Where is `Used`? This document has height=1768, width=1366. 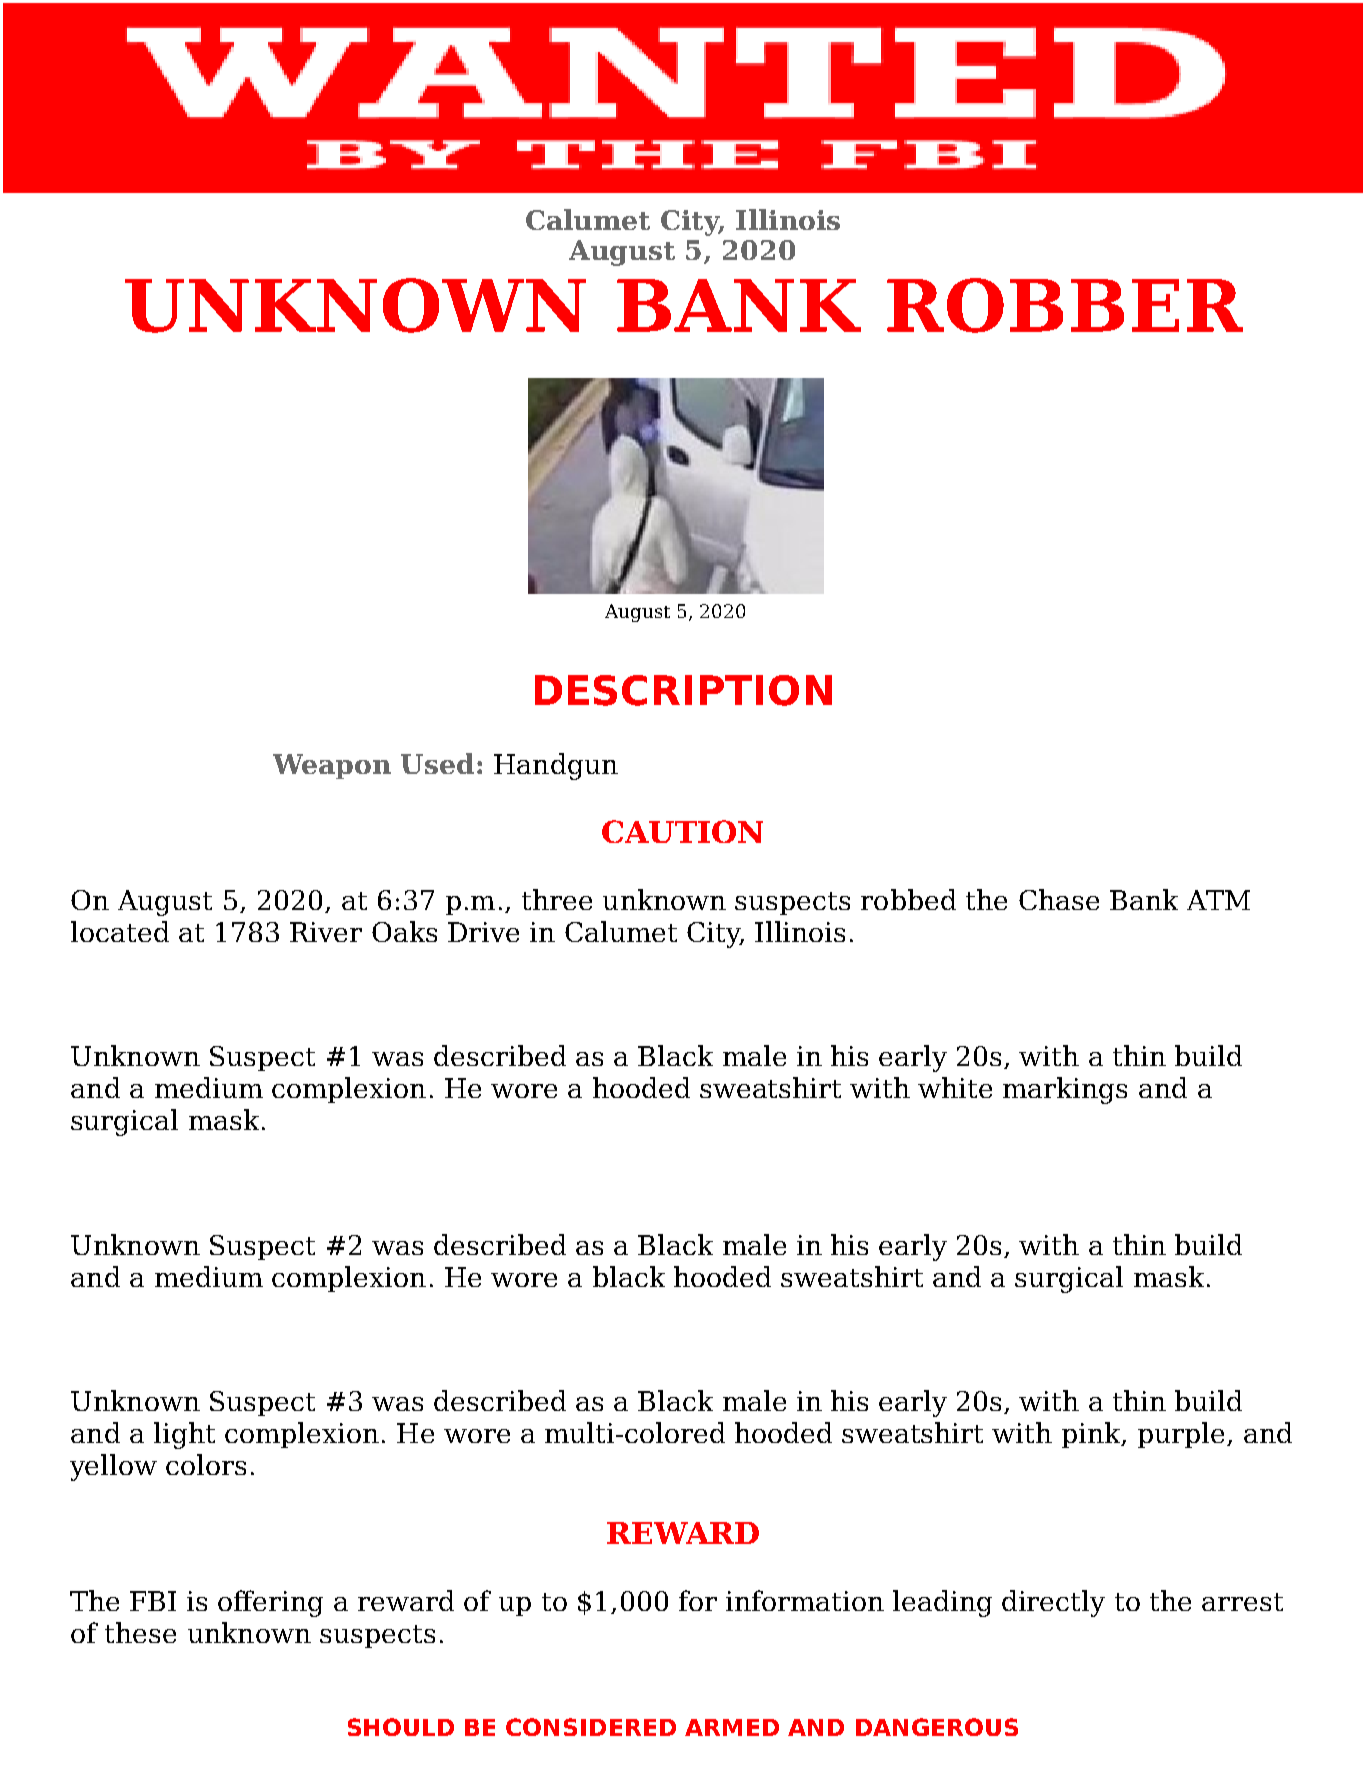
Used is located at coordinates (437, 763).
